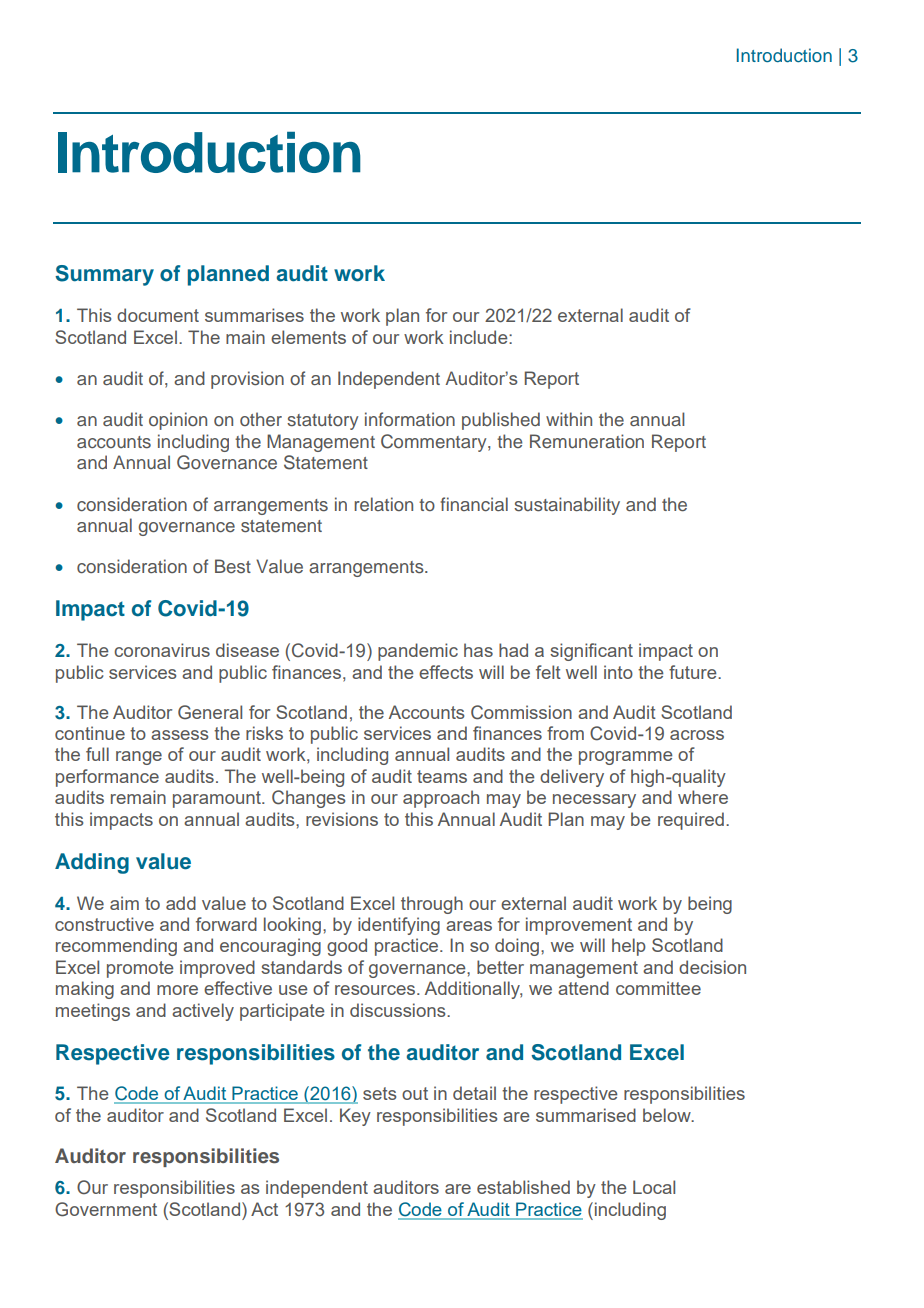 Image resolution: width=924 pixels, height=1308 pixels. What do you see at coordinates (383, 504) in the screenshot?
I see `relation` at bounding box center [383, 504].
